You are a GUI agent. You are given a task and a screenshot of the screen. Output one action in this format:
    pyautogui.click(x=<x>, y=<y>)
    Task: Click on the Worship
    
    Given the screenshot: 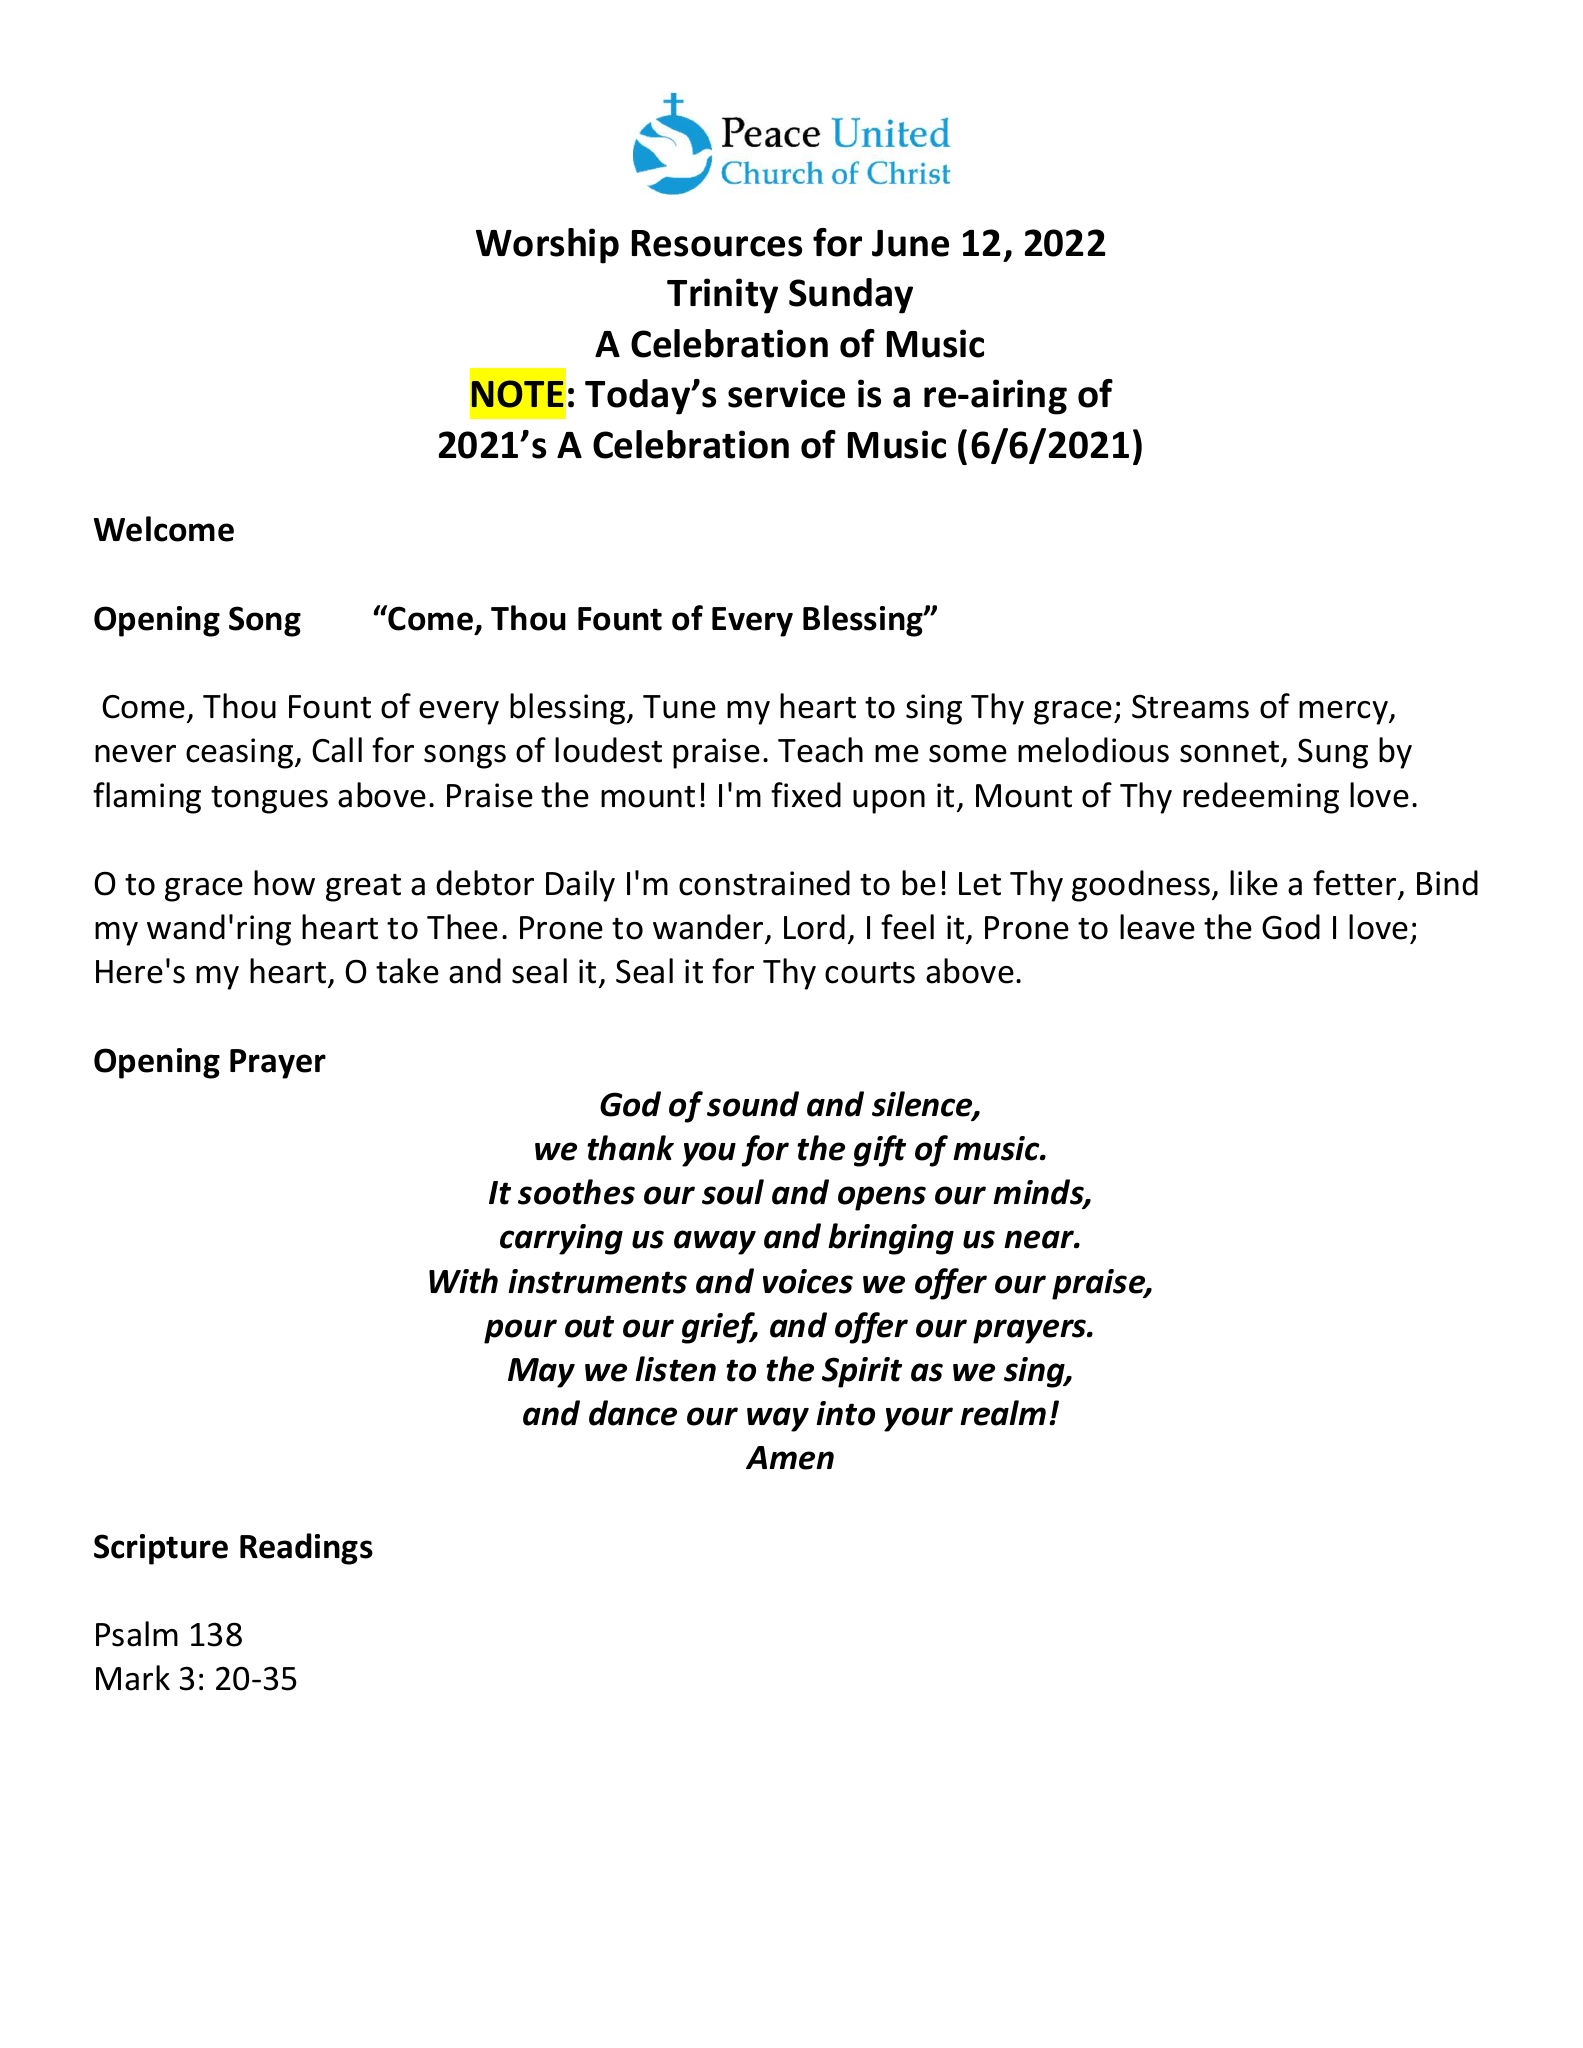 What is the action you would take?
    pyautogui.click(x=547, y=246)
